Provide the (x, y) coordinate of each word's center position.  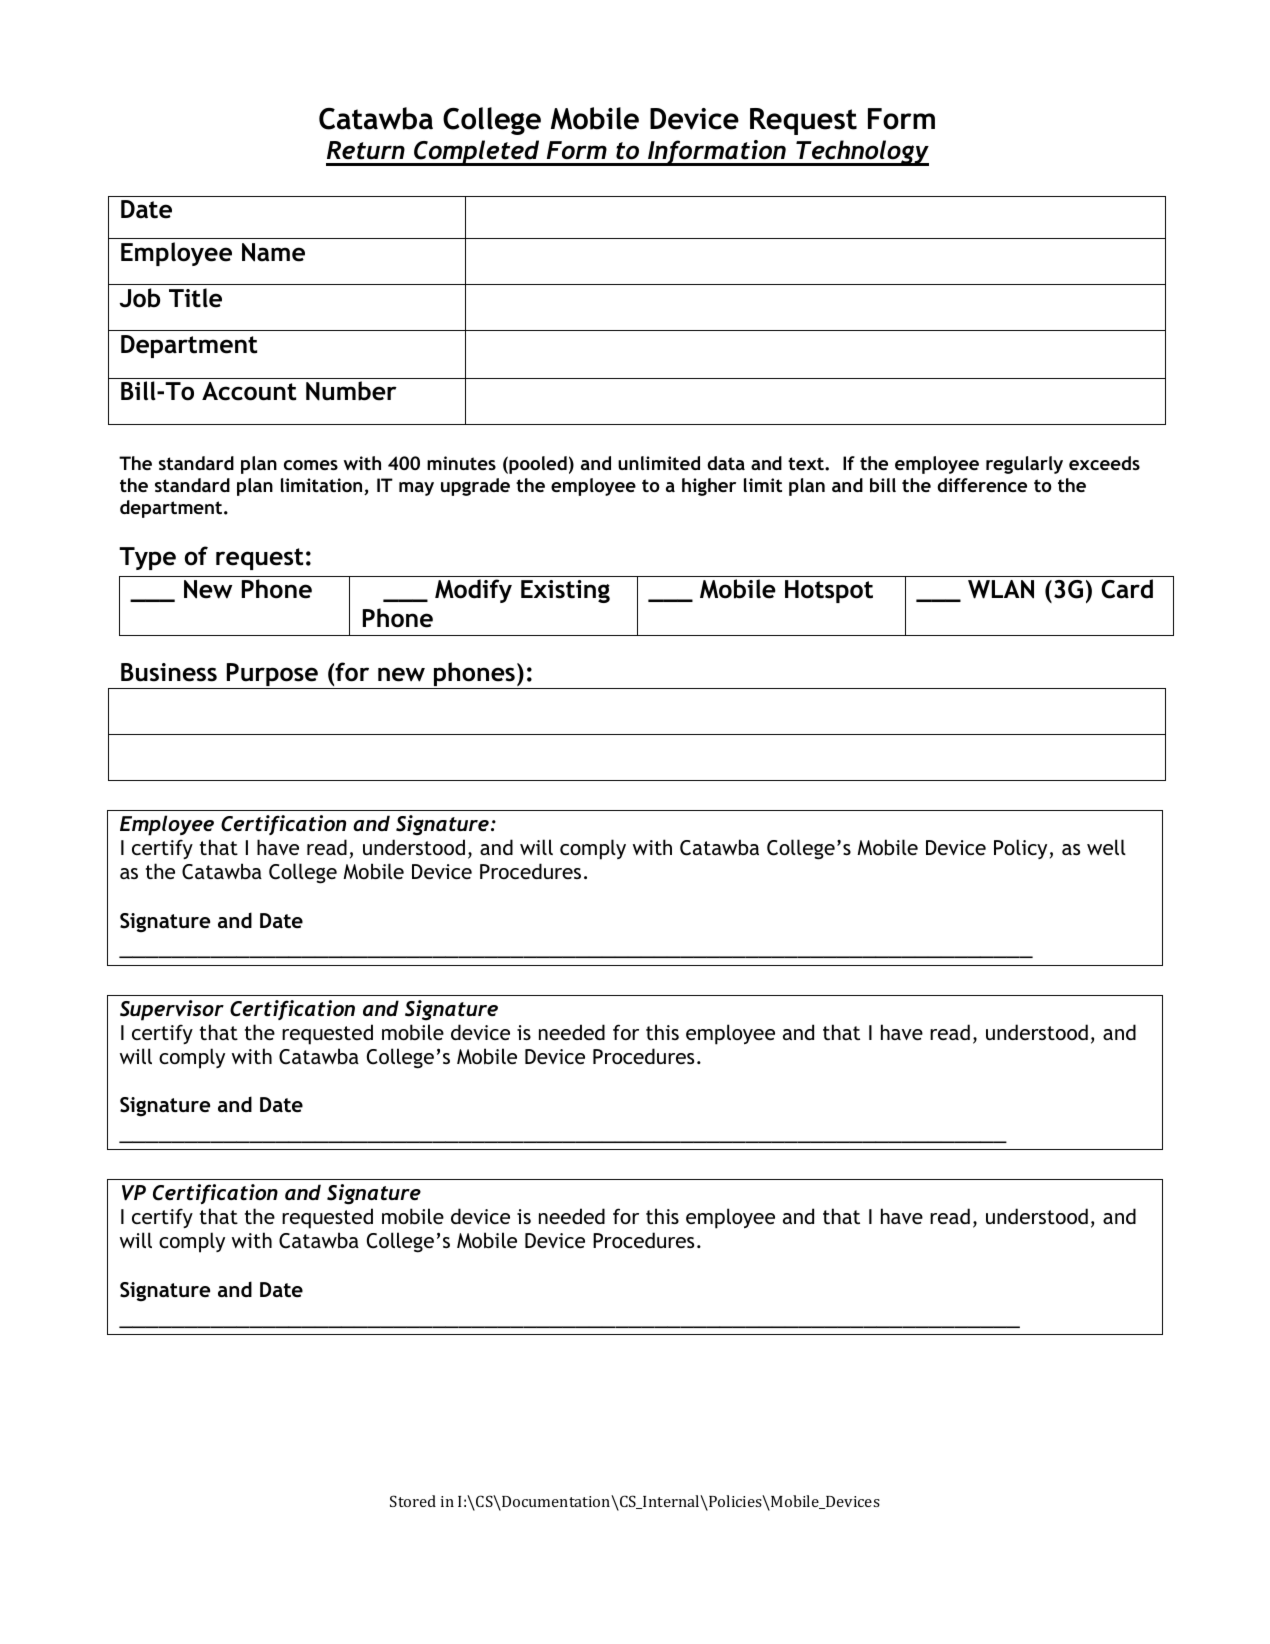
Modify (473, 591)
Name (273, 252)
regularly (1024, 465)
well (1106, 847)
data (726, 463)
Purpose (272, 676)
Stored (413, 1501)
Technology (861, 153)
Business (169, 672)
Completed (477, 153)
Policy (1020, 849)
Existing (565, 591)
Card (1127, 589)
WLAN (1001, 589)
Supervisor (172, 1010)
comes (311, 465)
